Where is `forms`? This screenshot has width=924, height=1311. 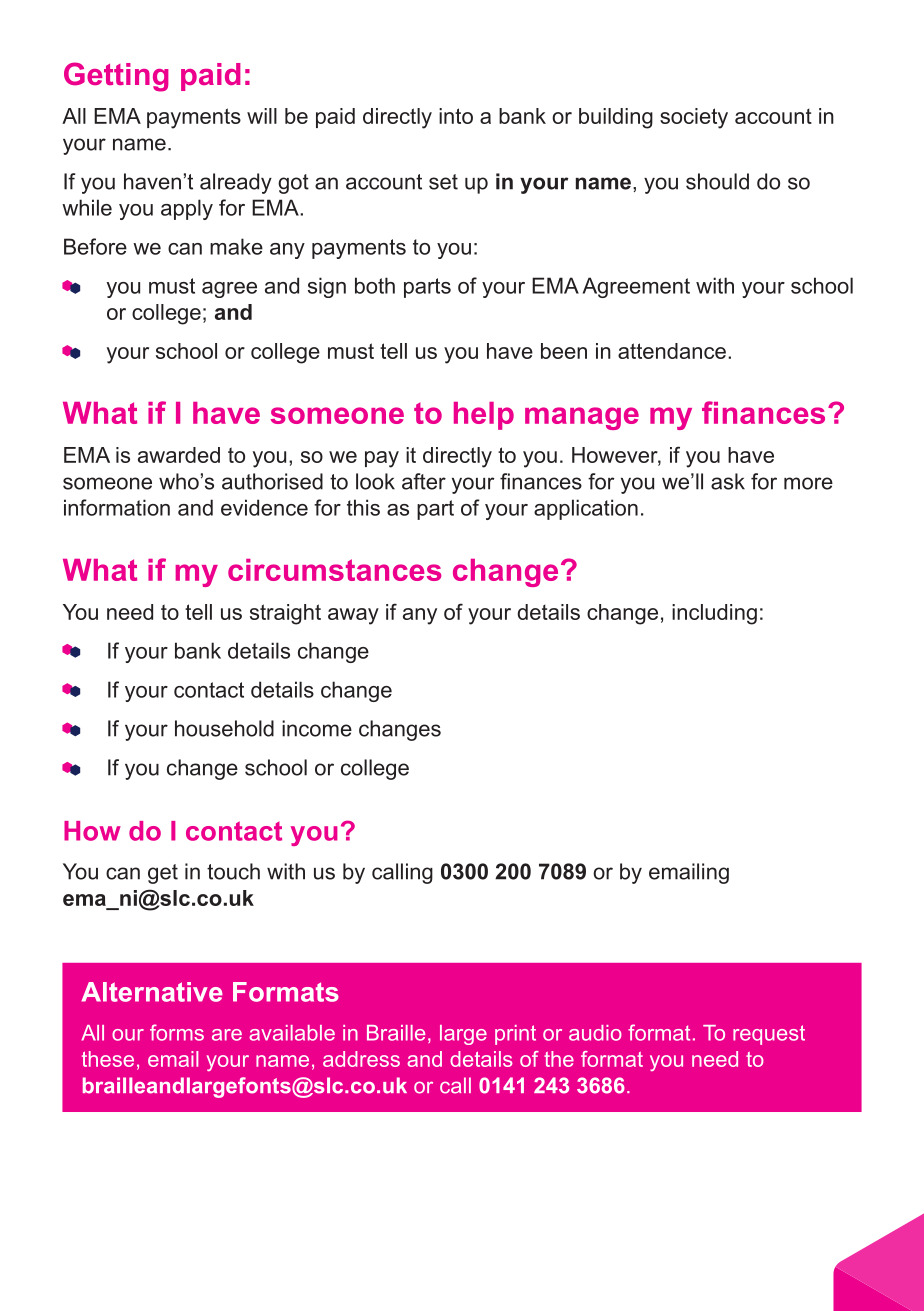
forms is located at coordinates (177, 1032).
